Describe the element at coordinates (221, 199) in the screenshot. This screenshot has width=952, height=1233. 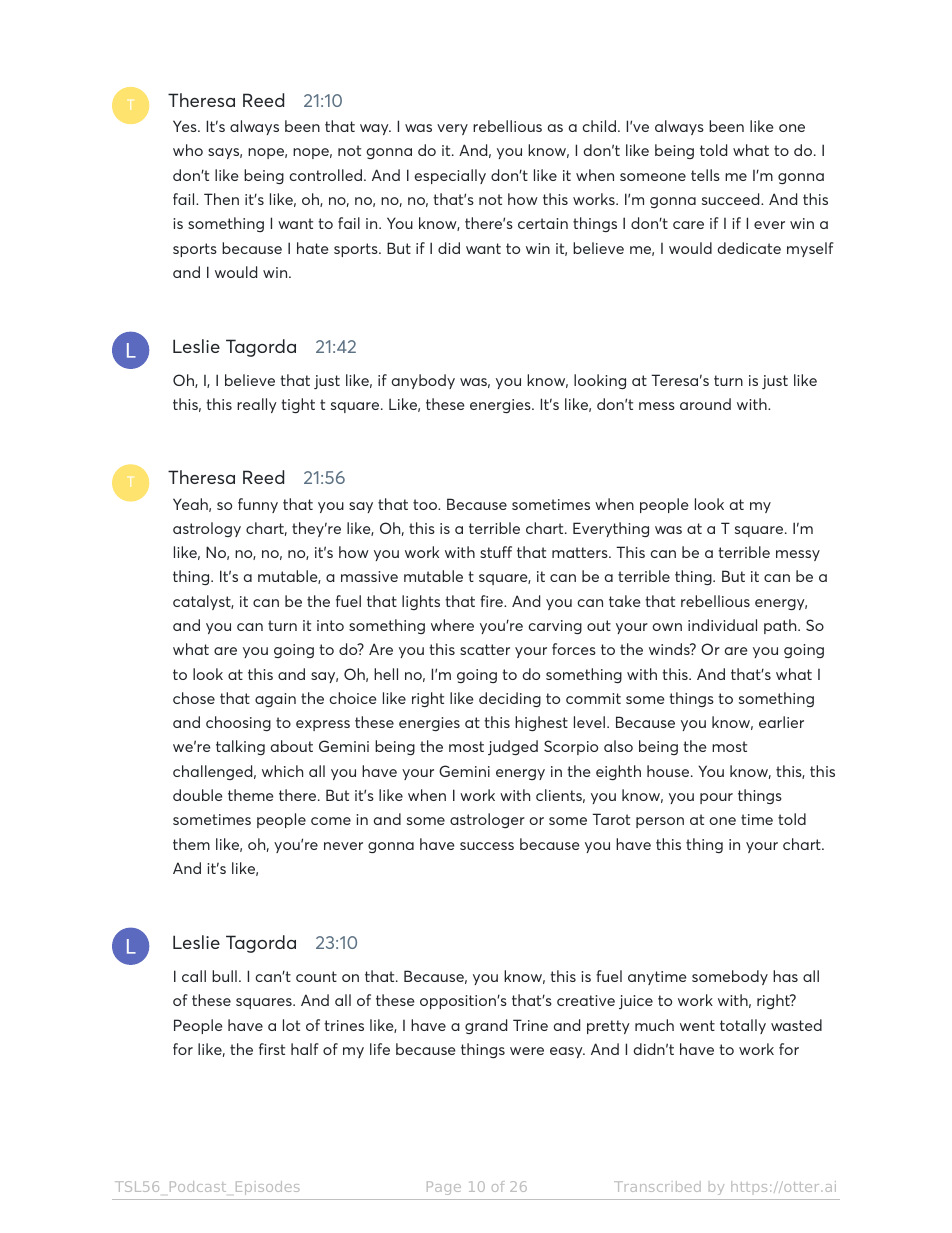
I see `Then` at that location.
